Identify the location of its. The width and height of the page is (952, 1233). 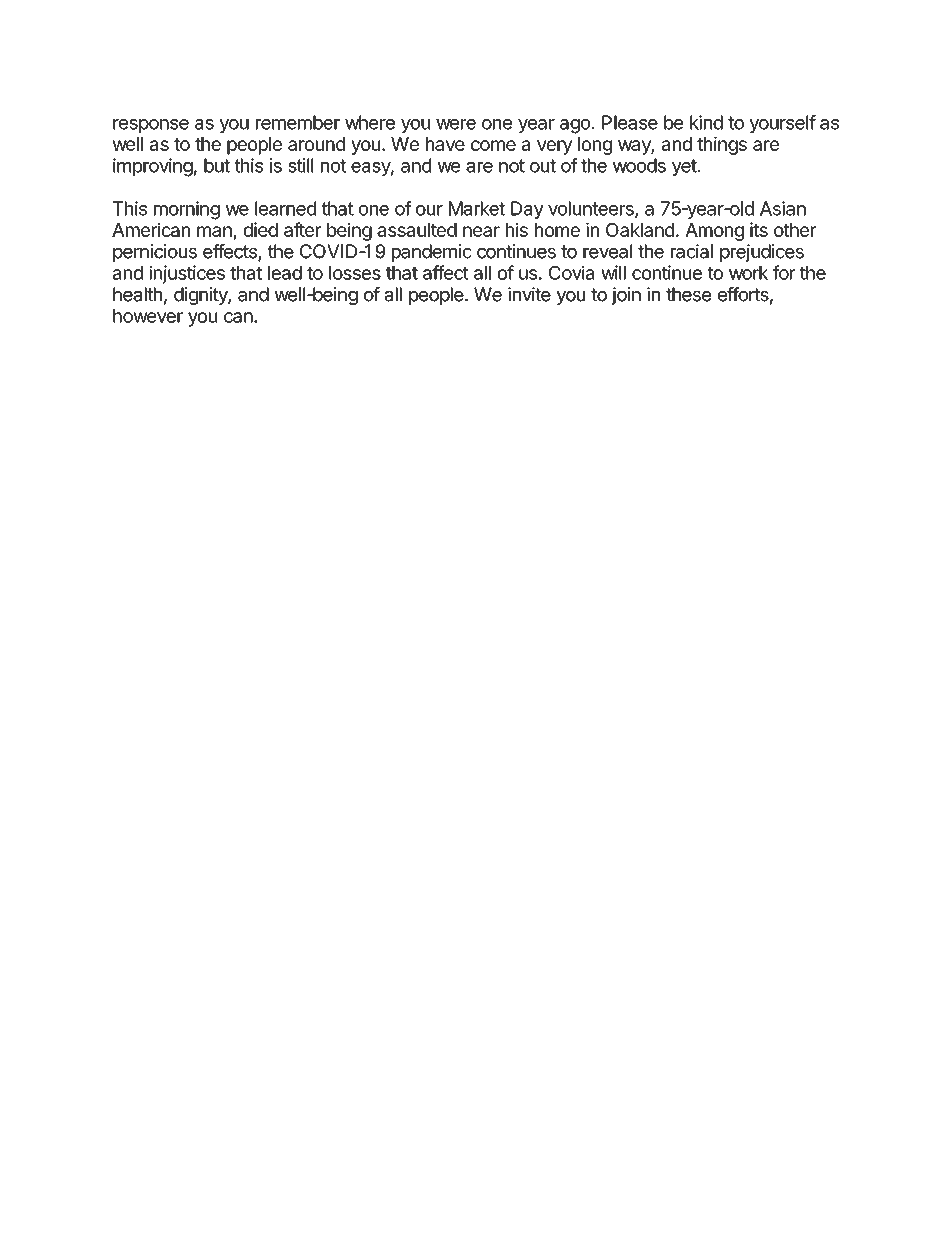
(759, 229).
